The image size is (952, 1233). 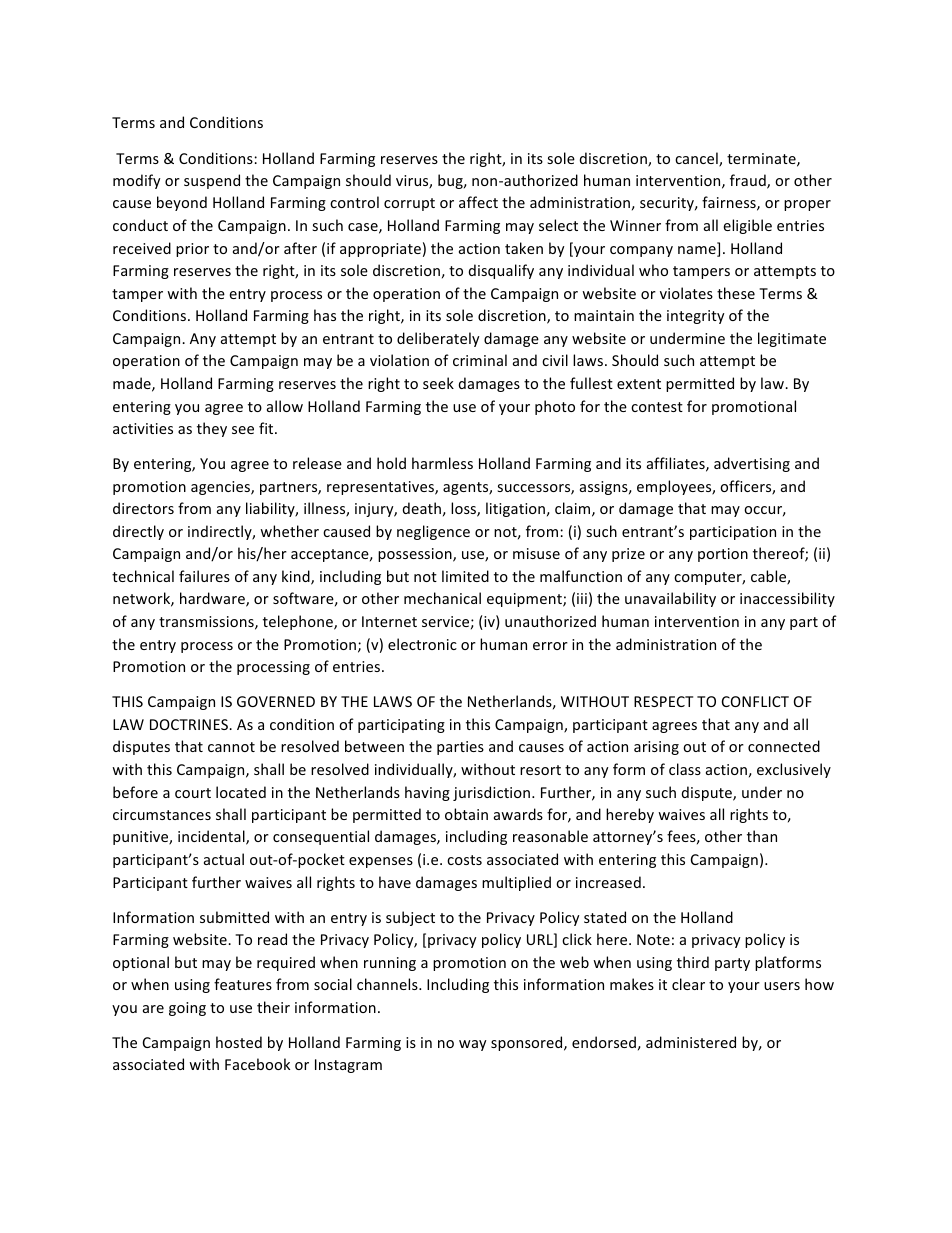 I want to click on harmless, so click(x=442, y=463).
